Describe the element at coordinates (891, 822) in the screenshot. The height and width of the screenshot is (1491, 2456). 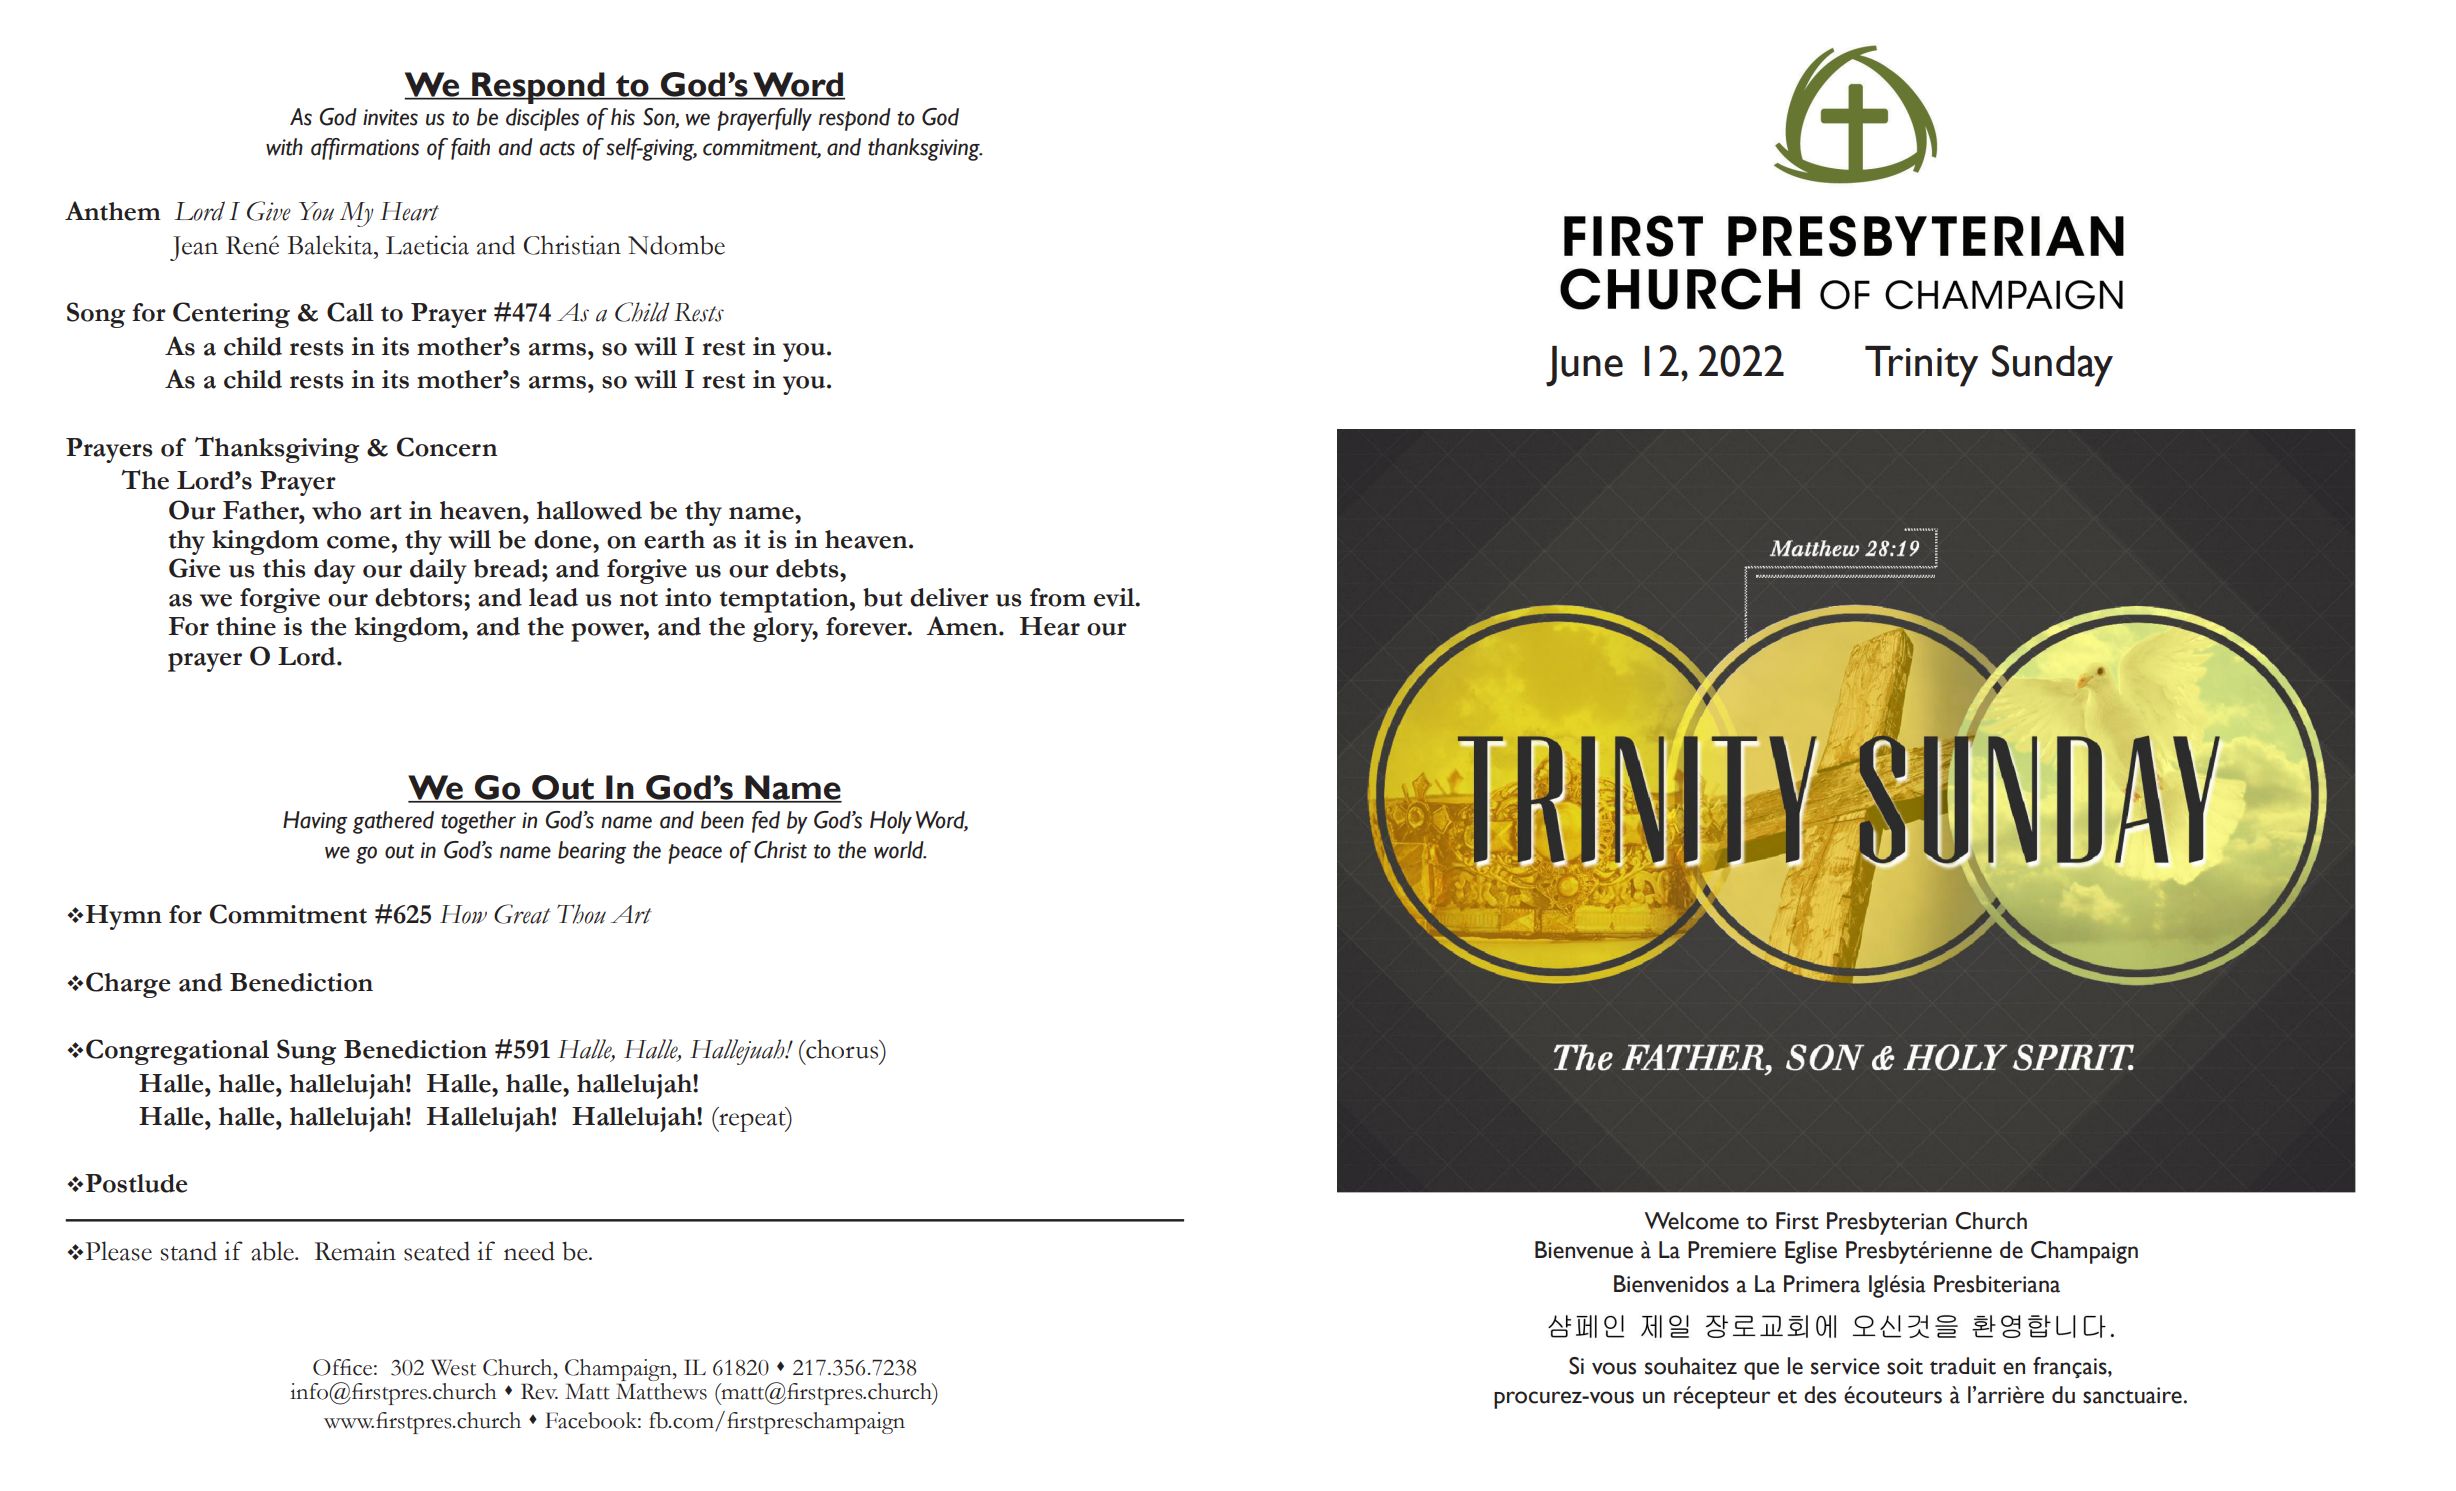
I see `Holy` at that location.
